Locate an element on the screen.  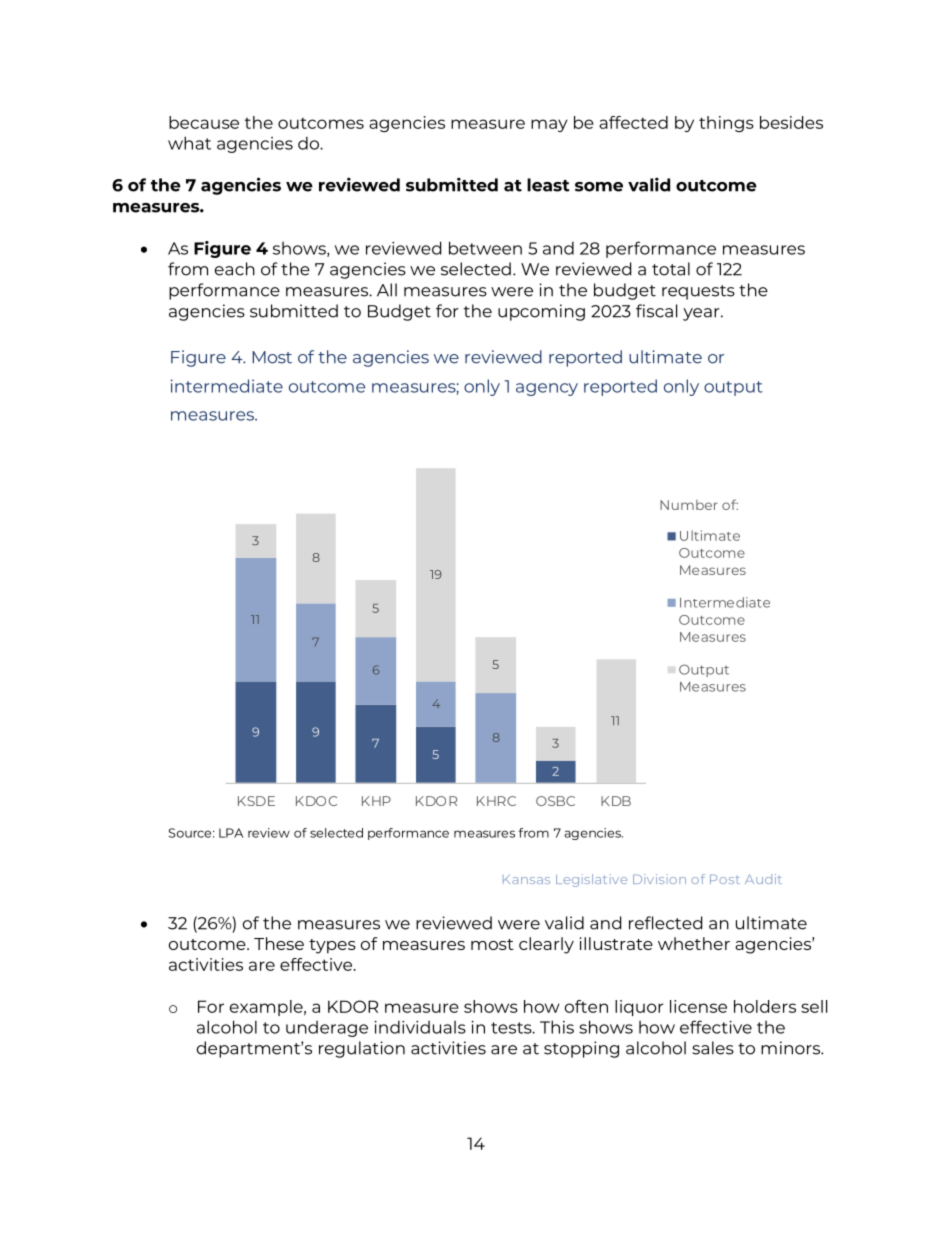
each is located at coordinates (235, 269).
